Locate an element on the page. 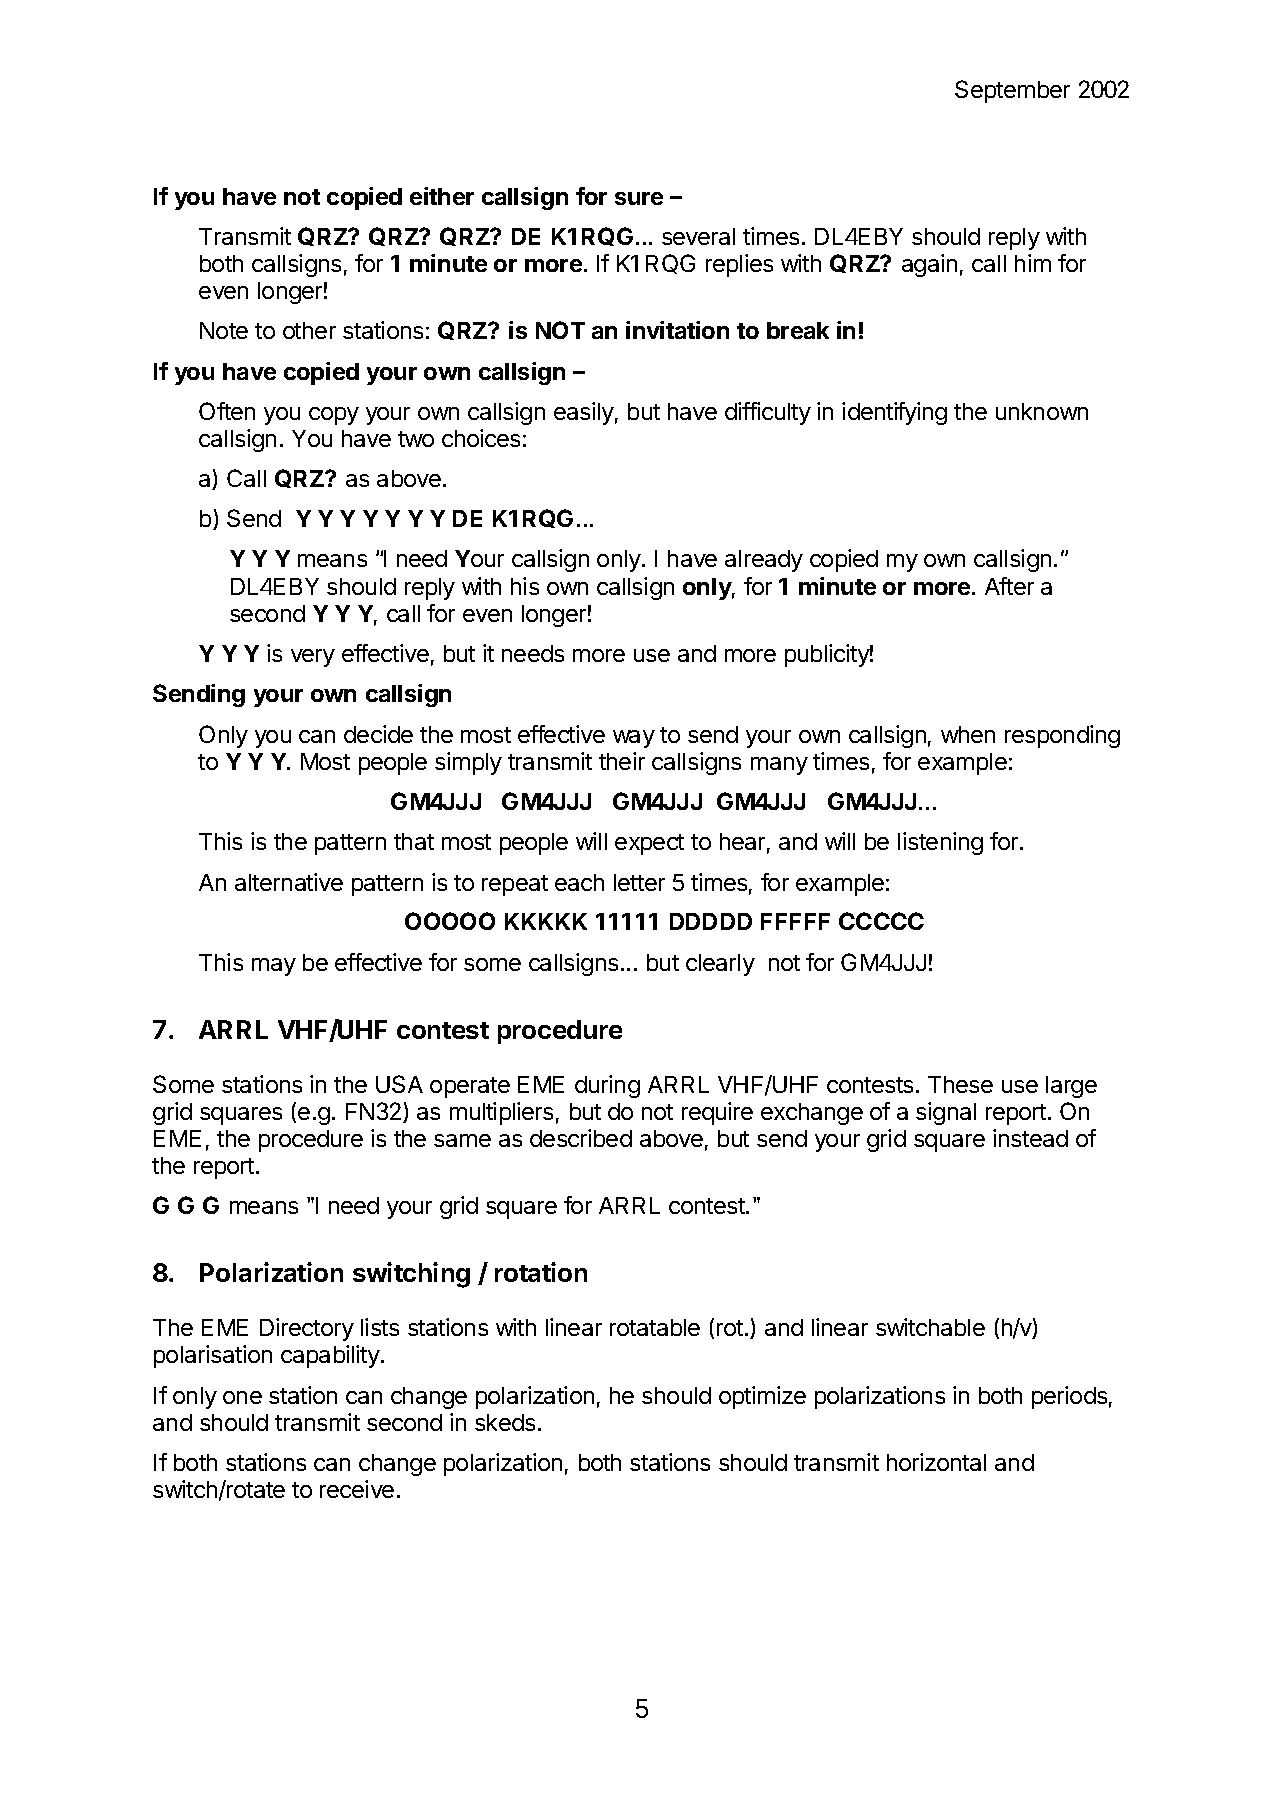 The image size is (1282, 1814). horizontal is located at coordinates (936, 1462).
